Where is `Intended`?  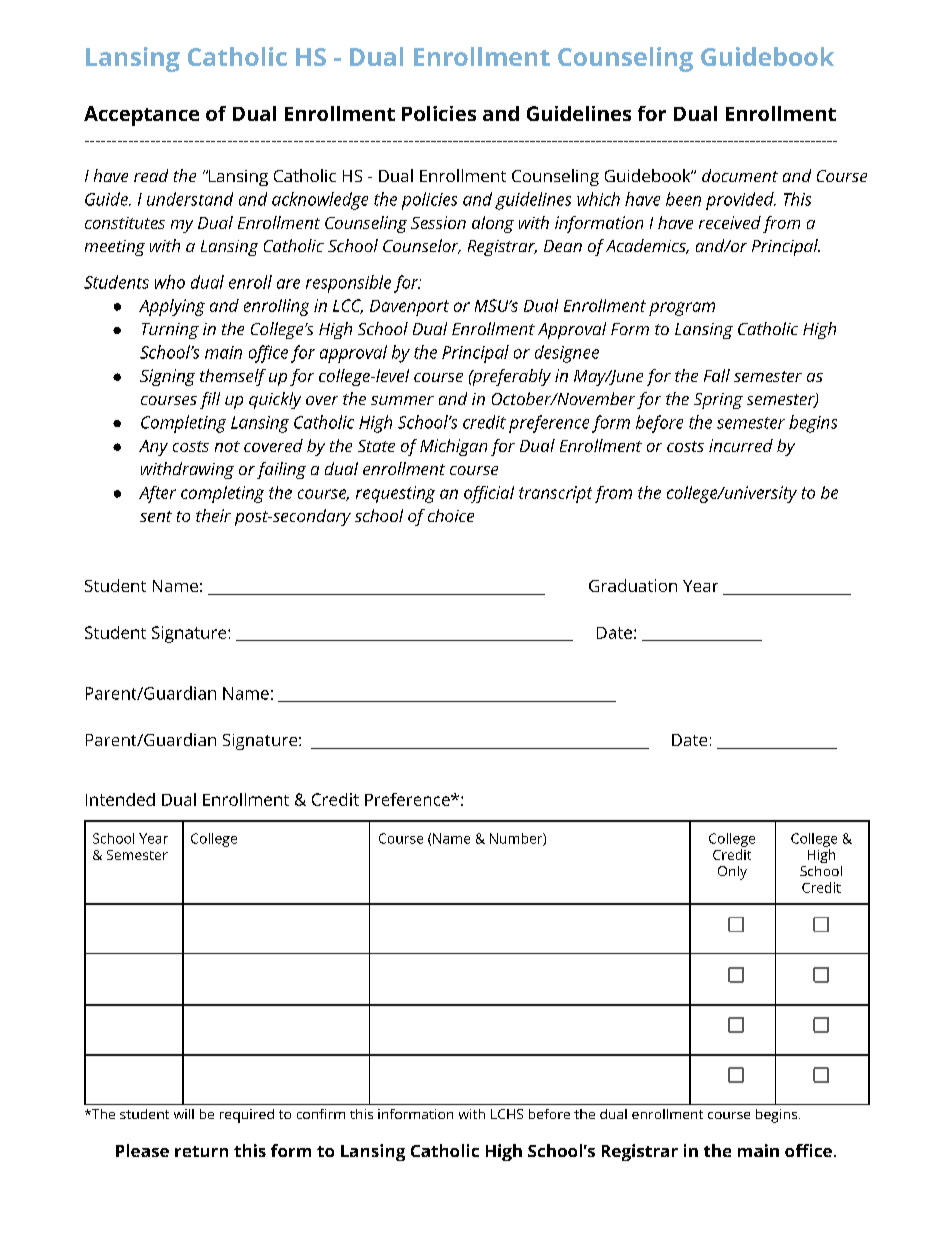 Intended is located at coordinates (120, 799).
